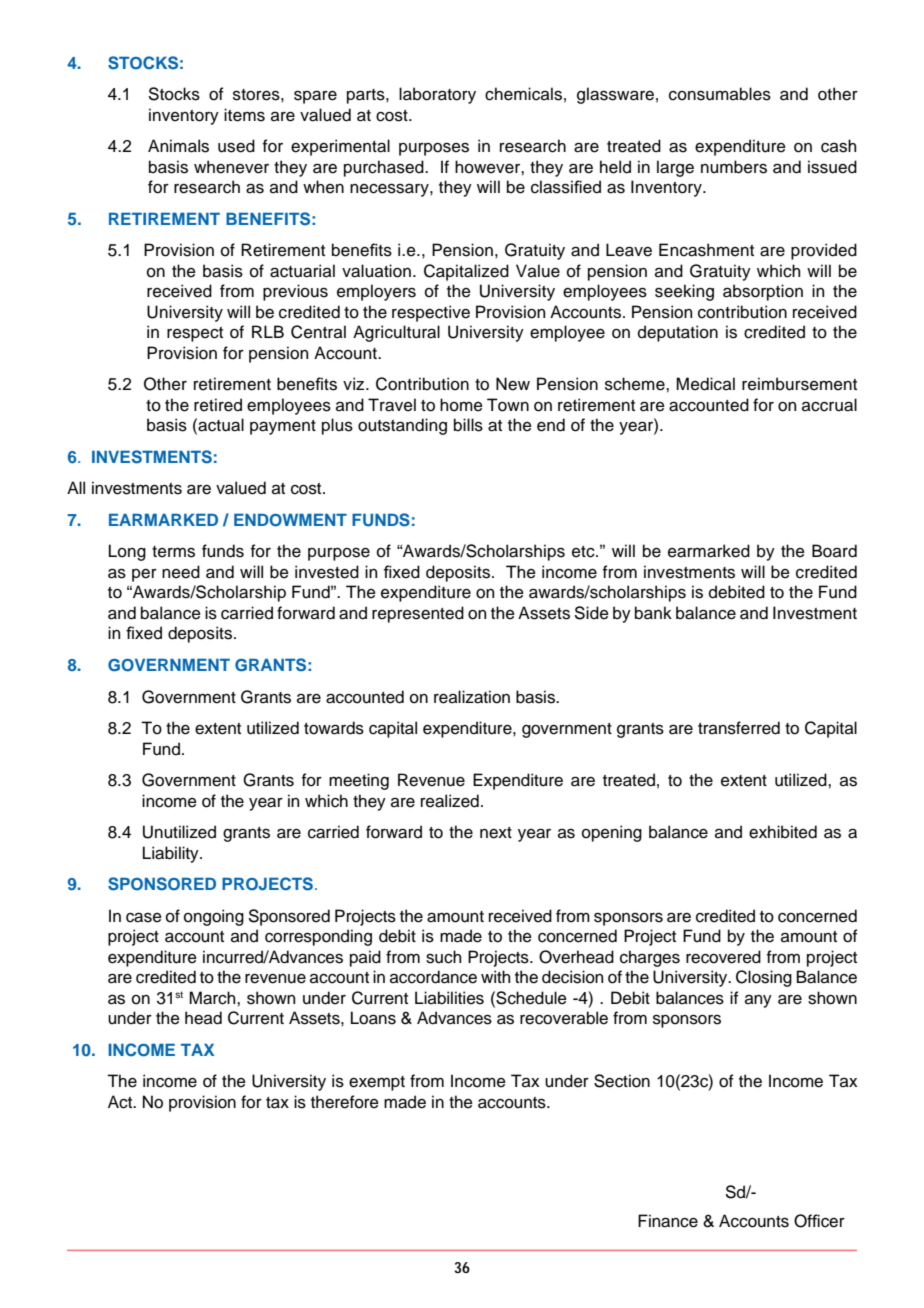  What do you see at coordinates (472, 697) in the screenshot?
I see `realization` at bounding box center [472, 697].
